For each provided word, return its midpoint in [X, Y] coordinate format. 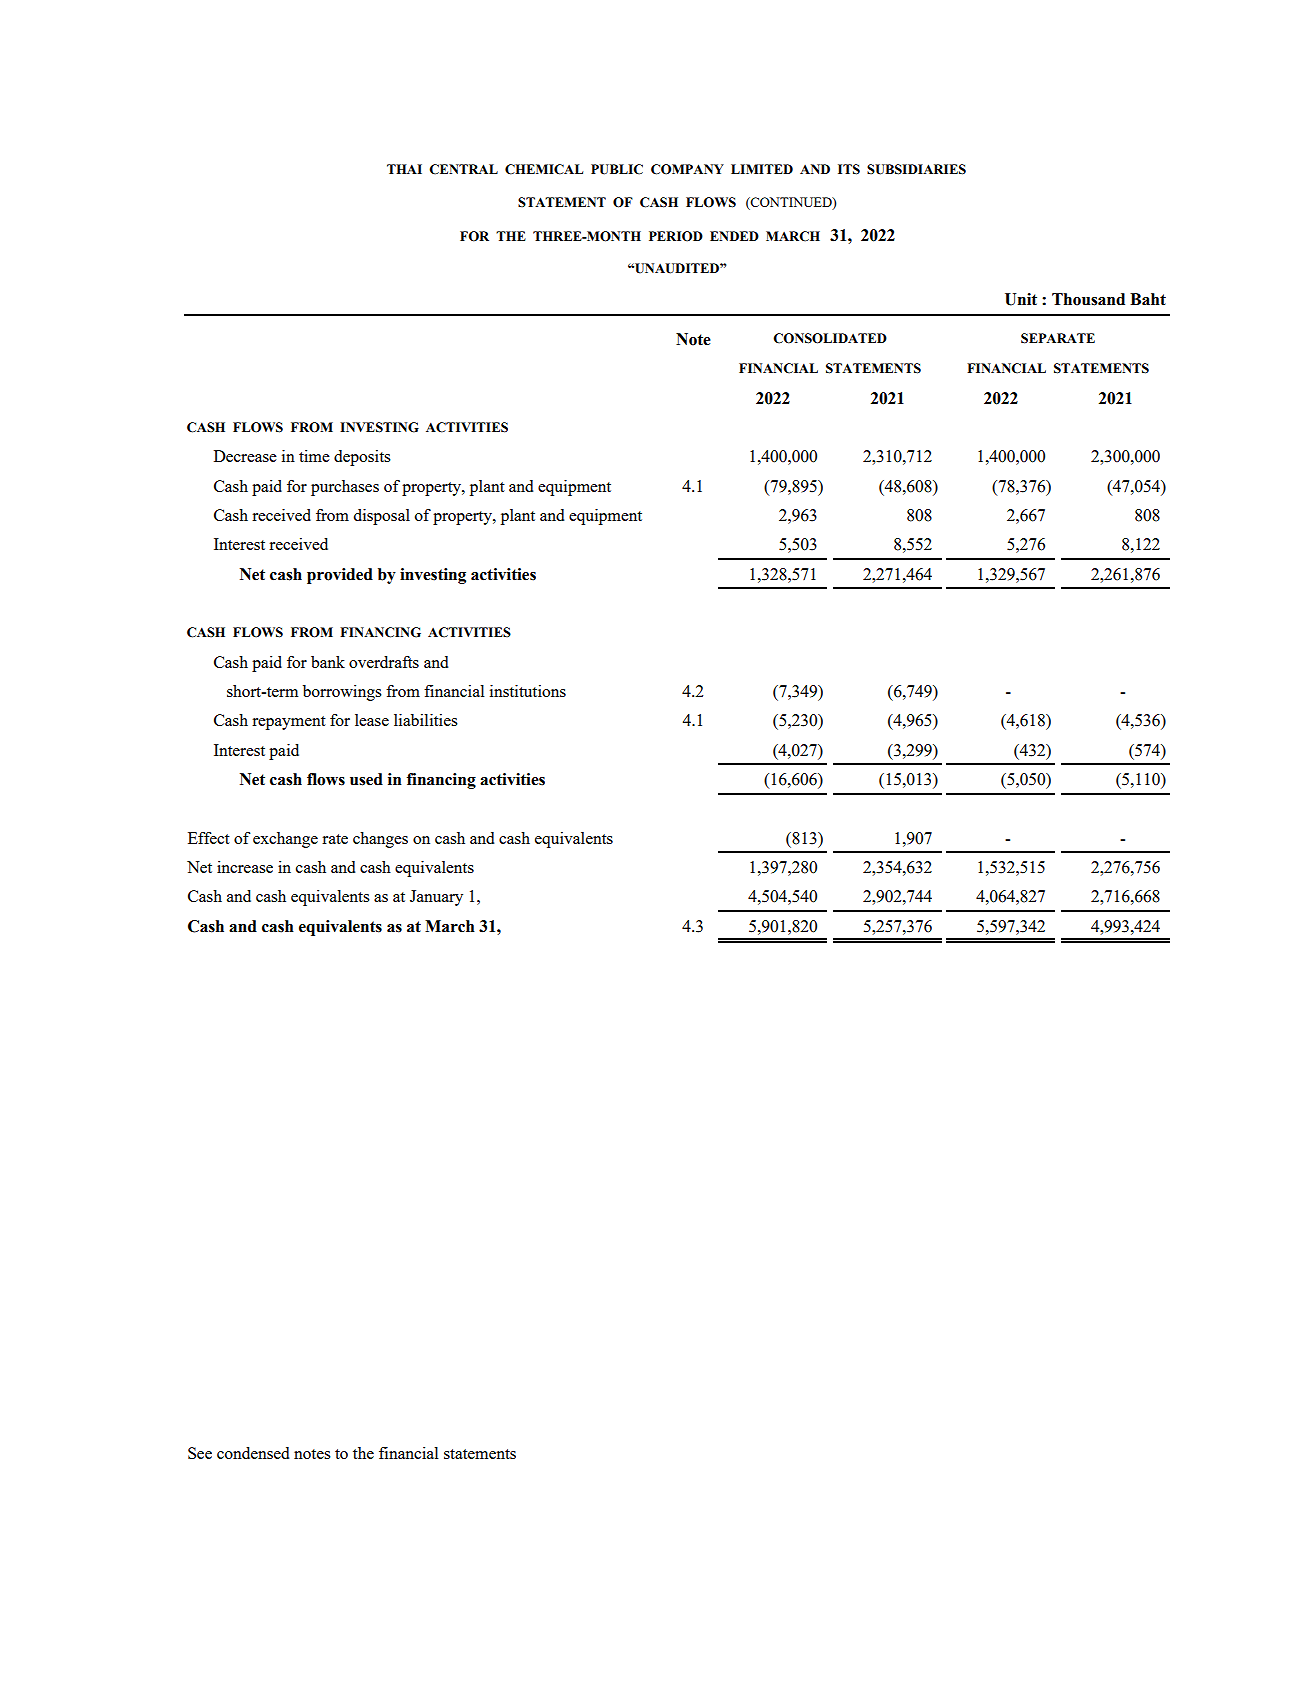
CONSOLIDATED [830, 338]
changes [380, 840]
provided [340, 576]
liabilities [426, 720]
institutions [528, 691]
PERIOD [676, 236]
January [436, 898]
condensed [253, 1453]
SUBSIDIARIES [916, 169]
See [200, 1453]
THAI [404, 169]
